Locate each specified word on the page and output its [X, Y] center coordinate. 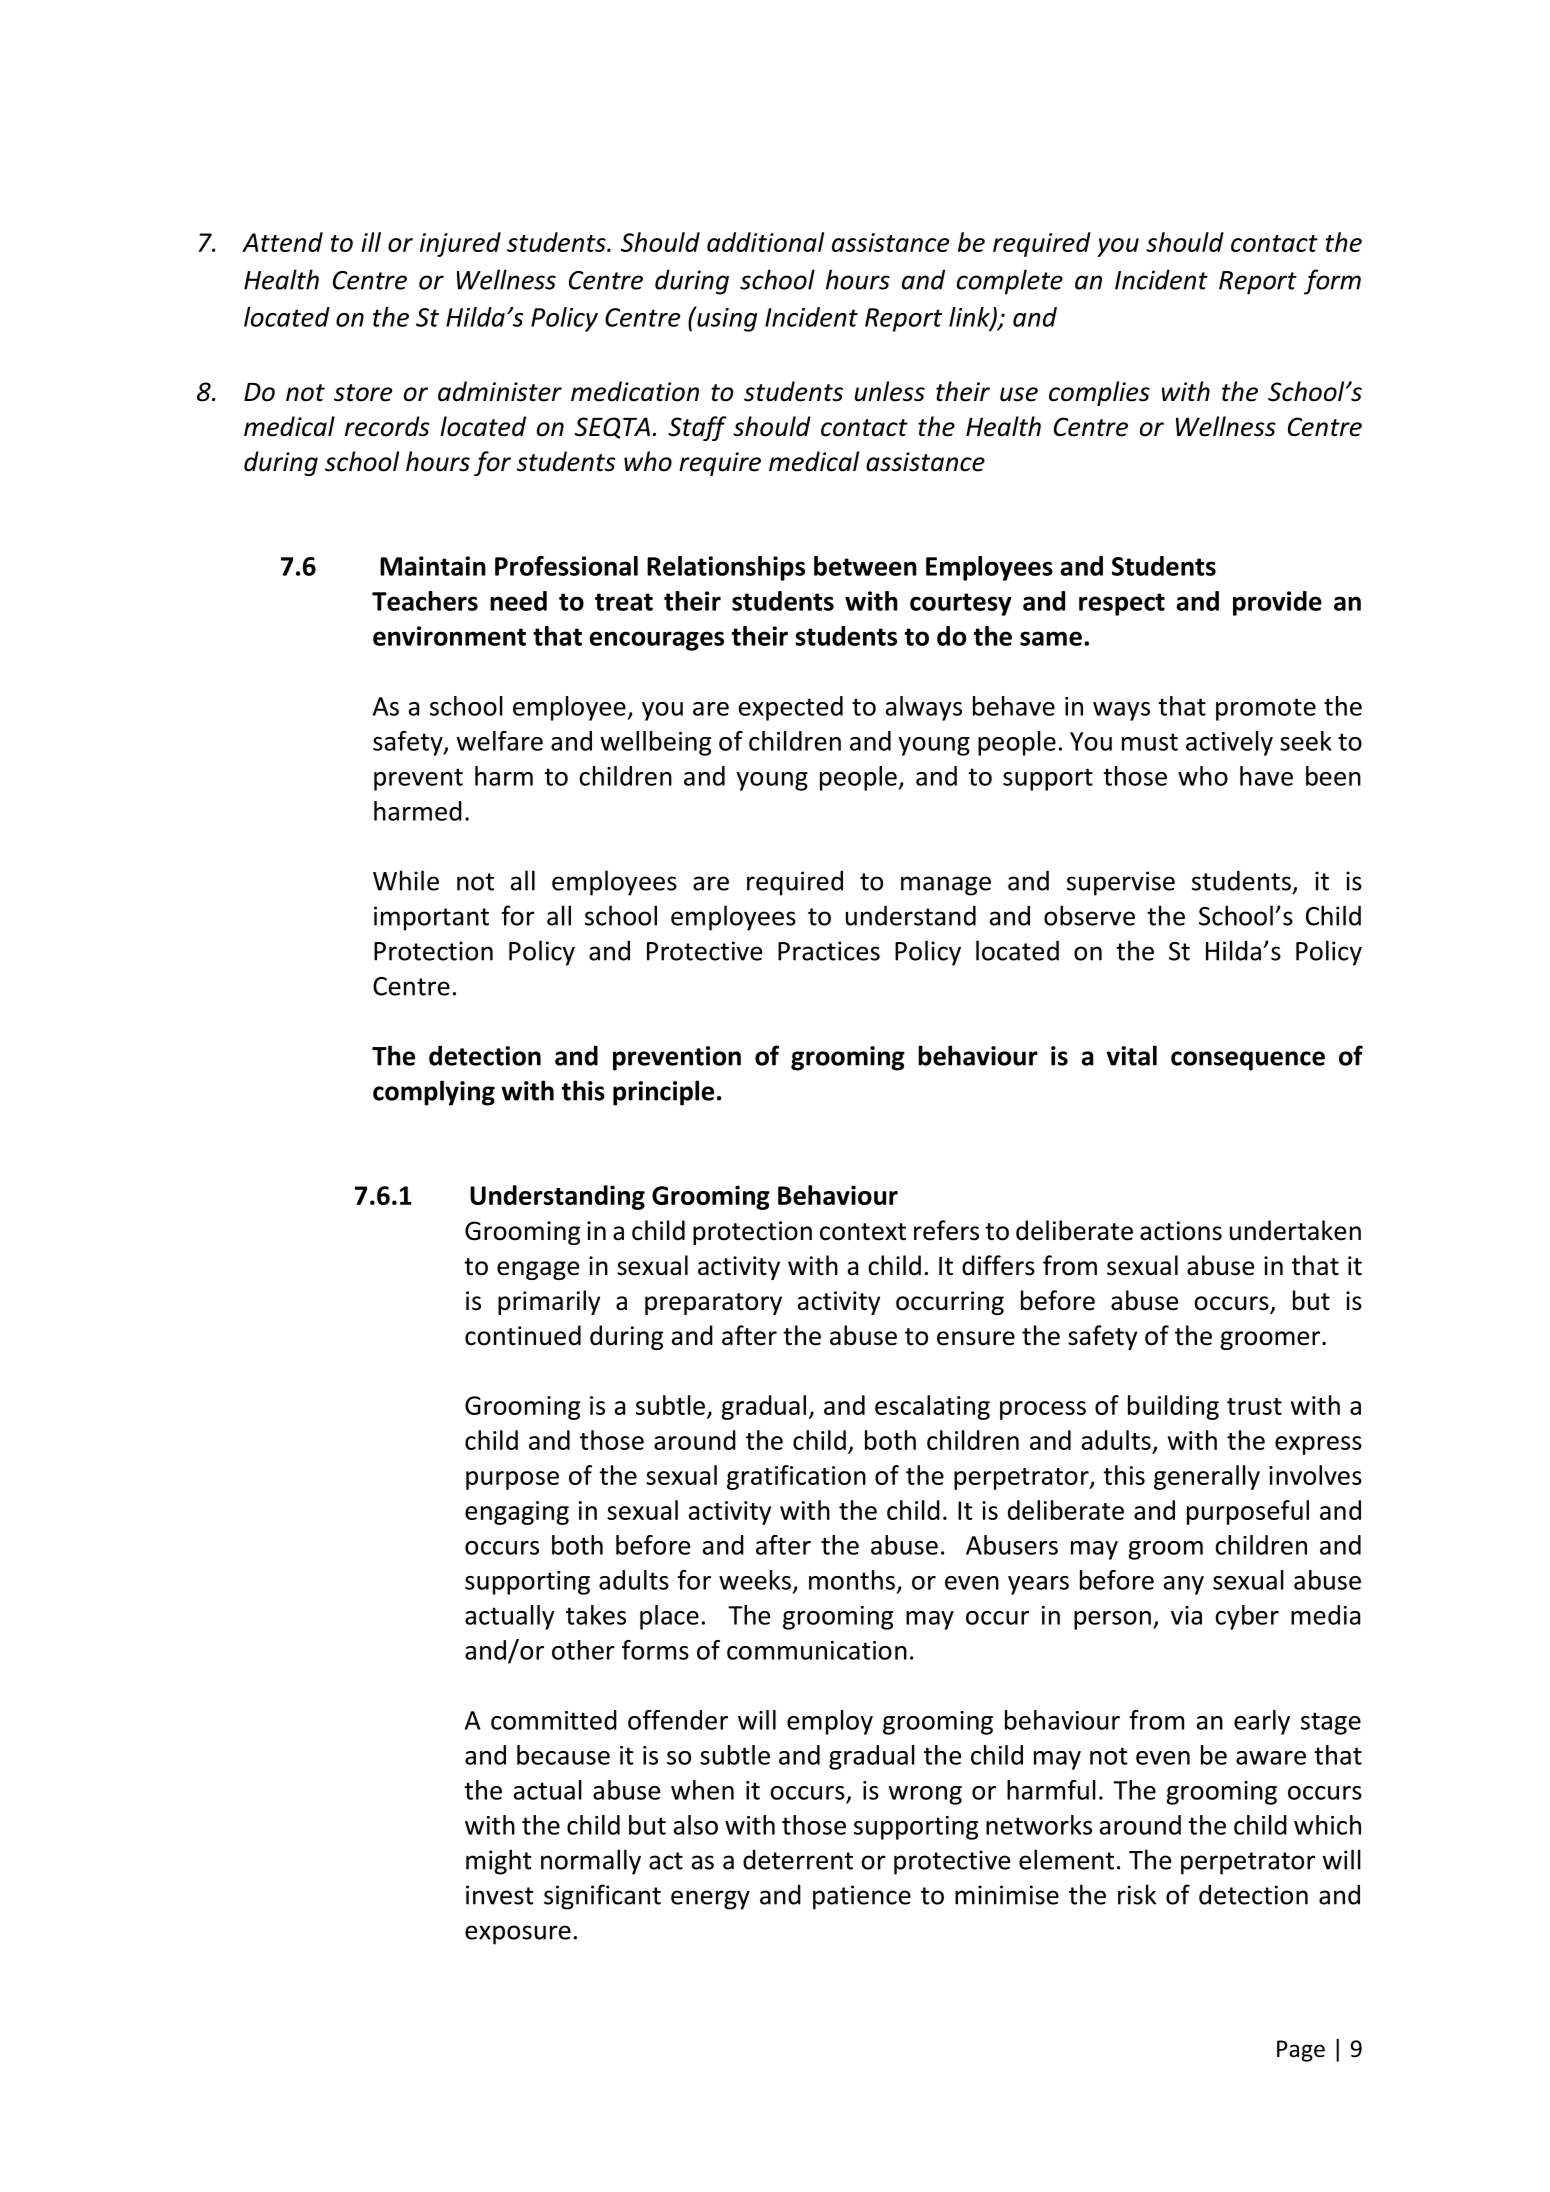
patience [862, 1897]
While [406, 880]
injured [460, 244]
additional [765, 242]
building [1173, 1407]
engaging [517, 1513]
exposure [518, 1935]
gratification [796, 1477]
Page [1301, 2051]
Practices [829, 951]
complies [1099, 393]
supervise [1121, 883]
